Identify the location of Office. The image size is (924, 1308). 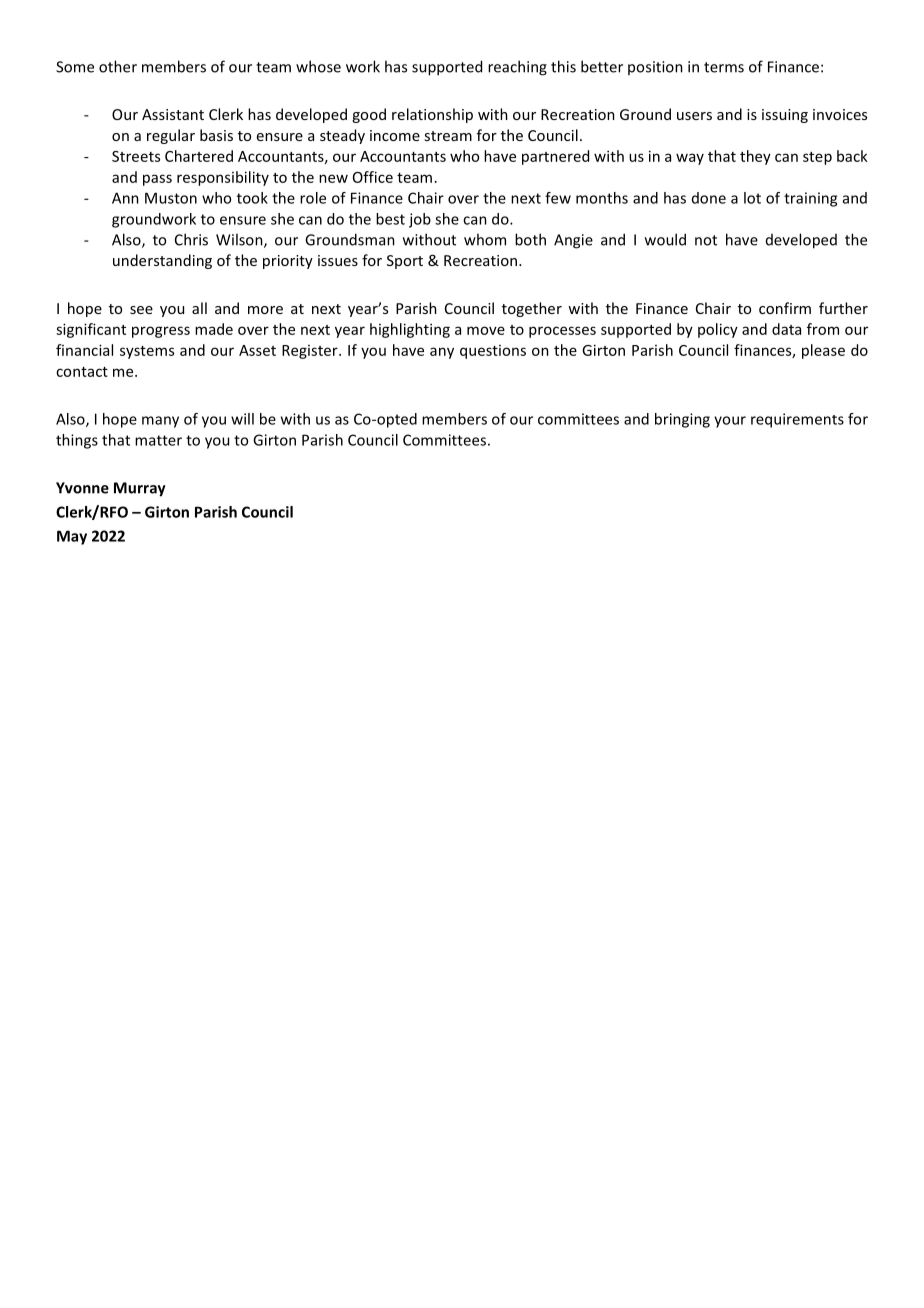
(373, 177).
